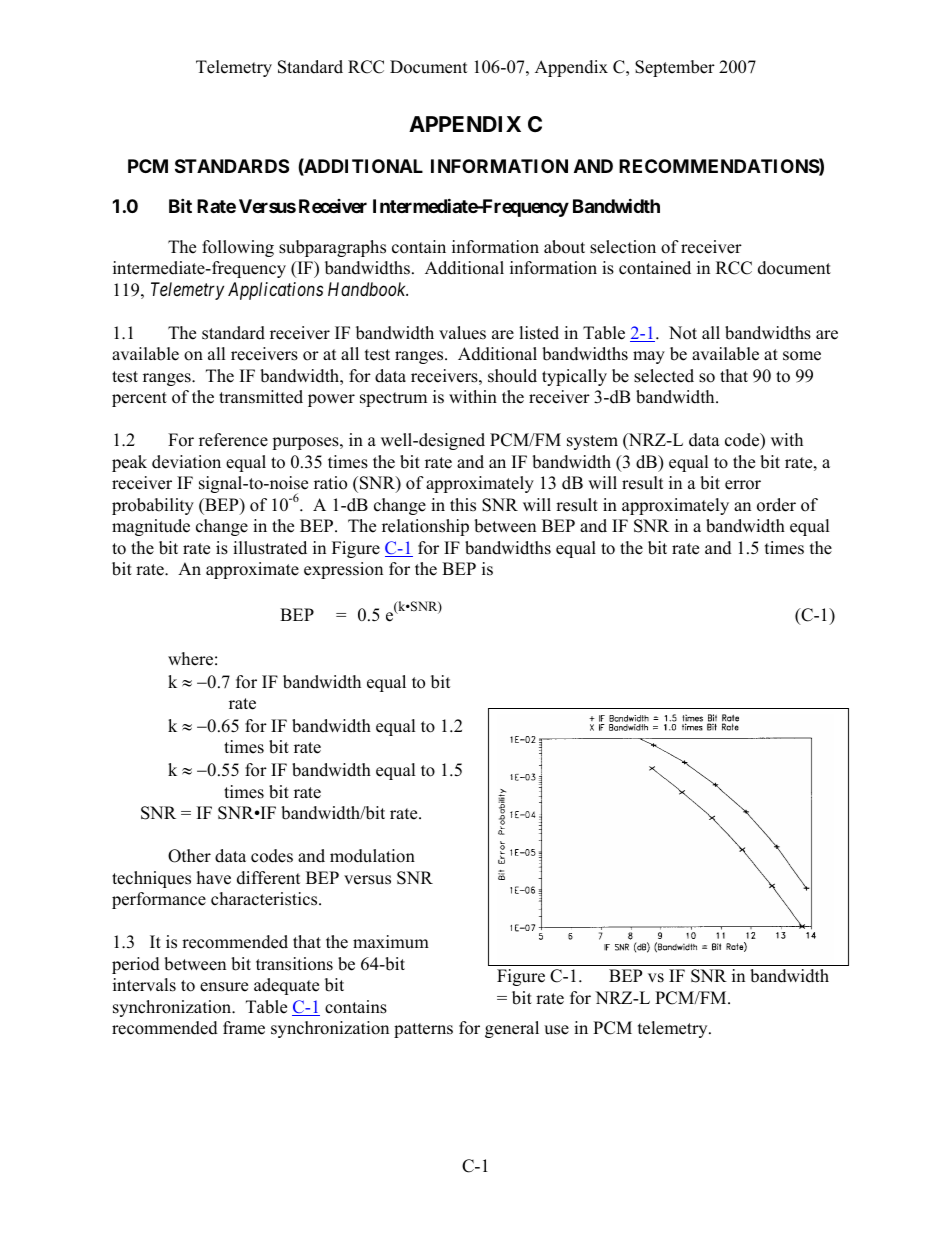 Image resolution: width=952 pixels, height=1233 pixels. I want to click on use, so click(556, 1030).
